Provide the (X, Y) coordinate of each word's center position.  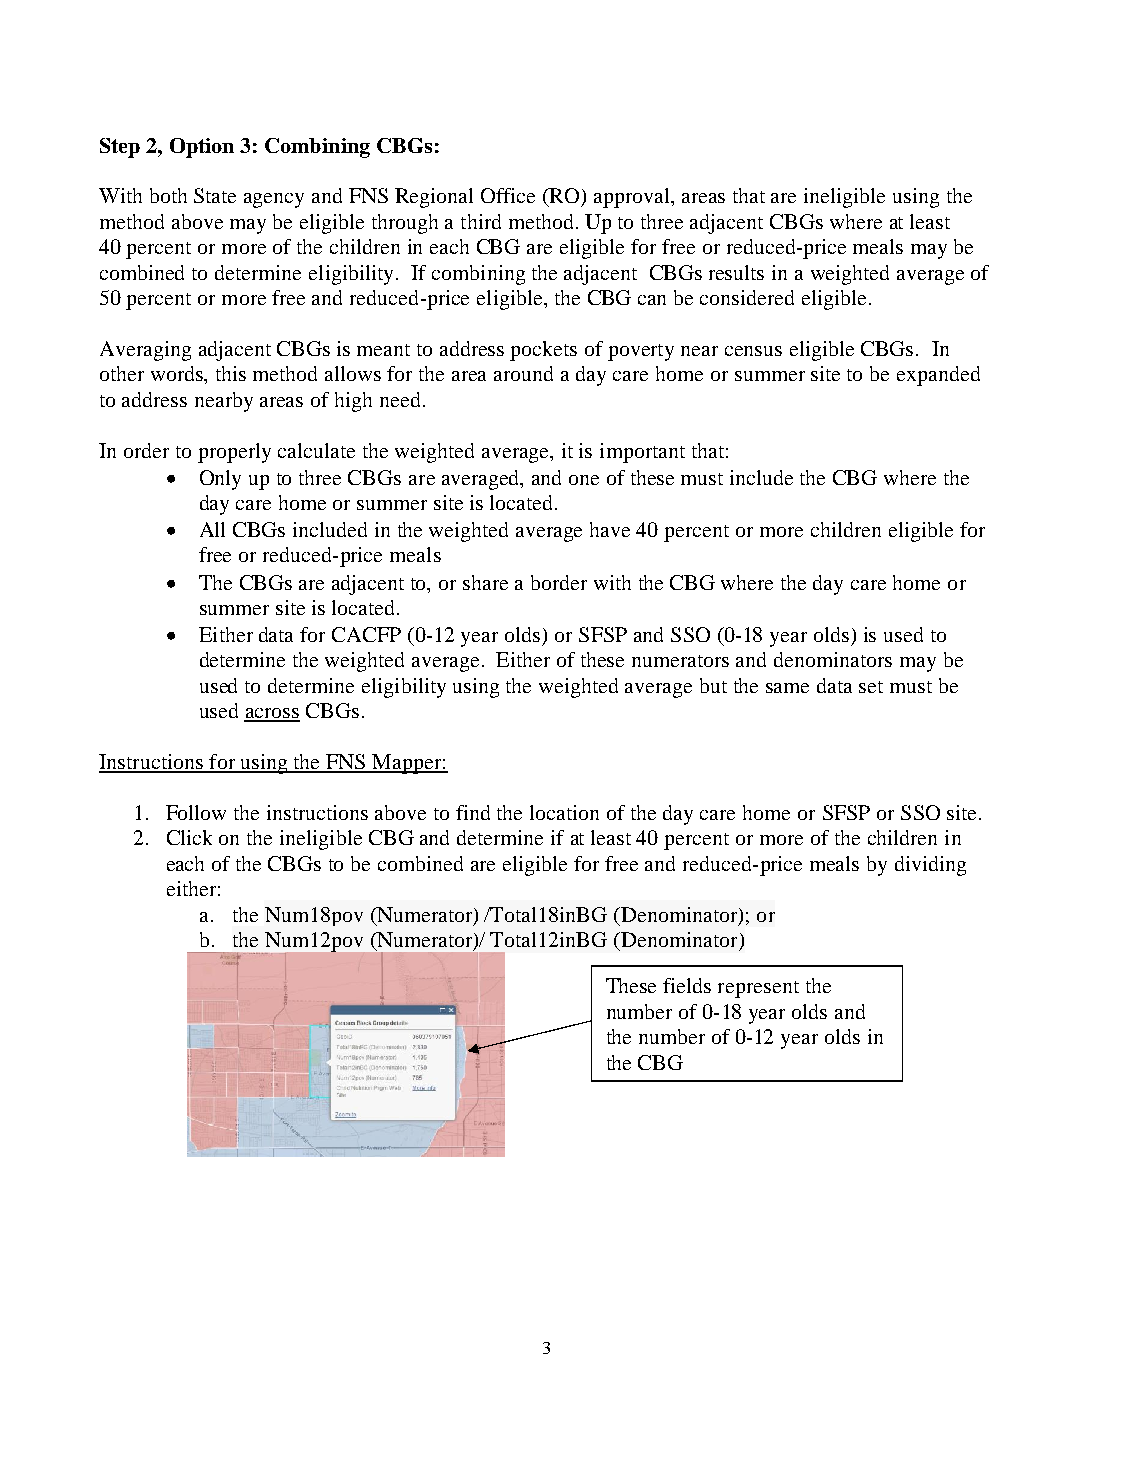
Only (220, 480)
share (485, 582)
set (871, 687)
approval (633, 198)
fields (687, 985)
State (215, 195)
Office (508, 195)
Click (189, 837)
